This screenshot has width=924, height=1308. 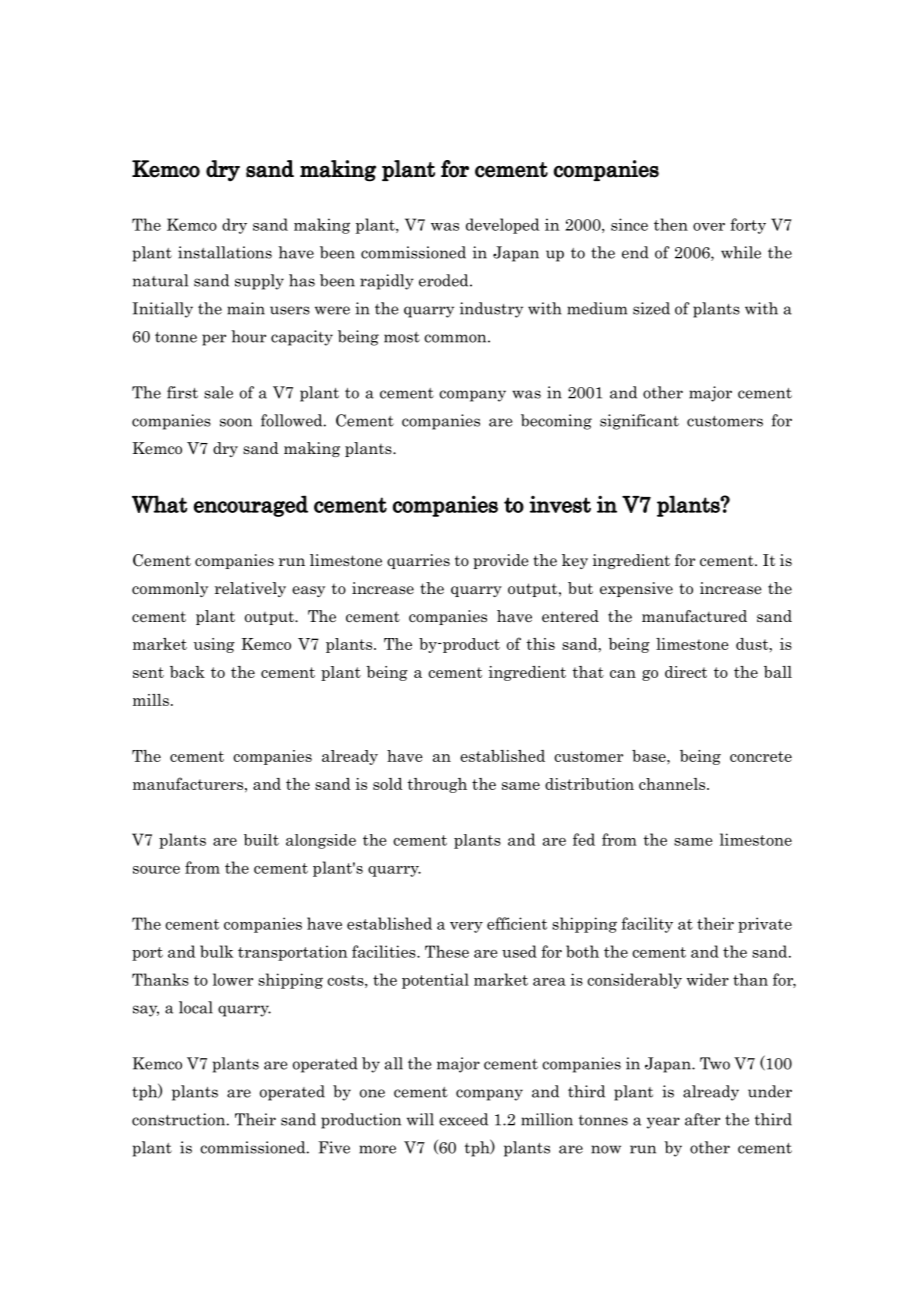 I want to click on exceed, so click(x=463, y=1119).
